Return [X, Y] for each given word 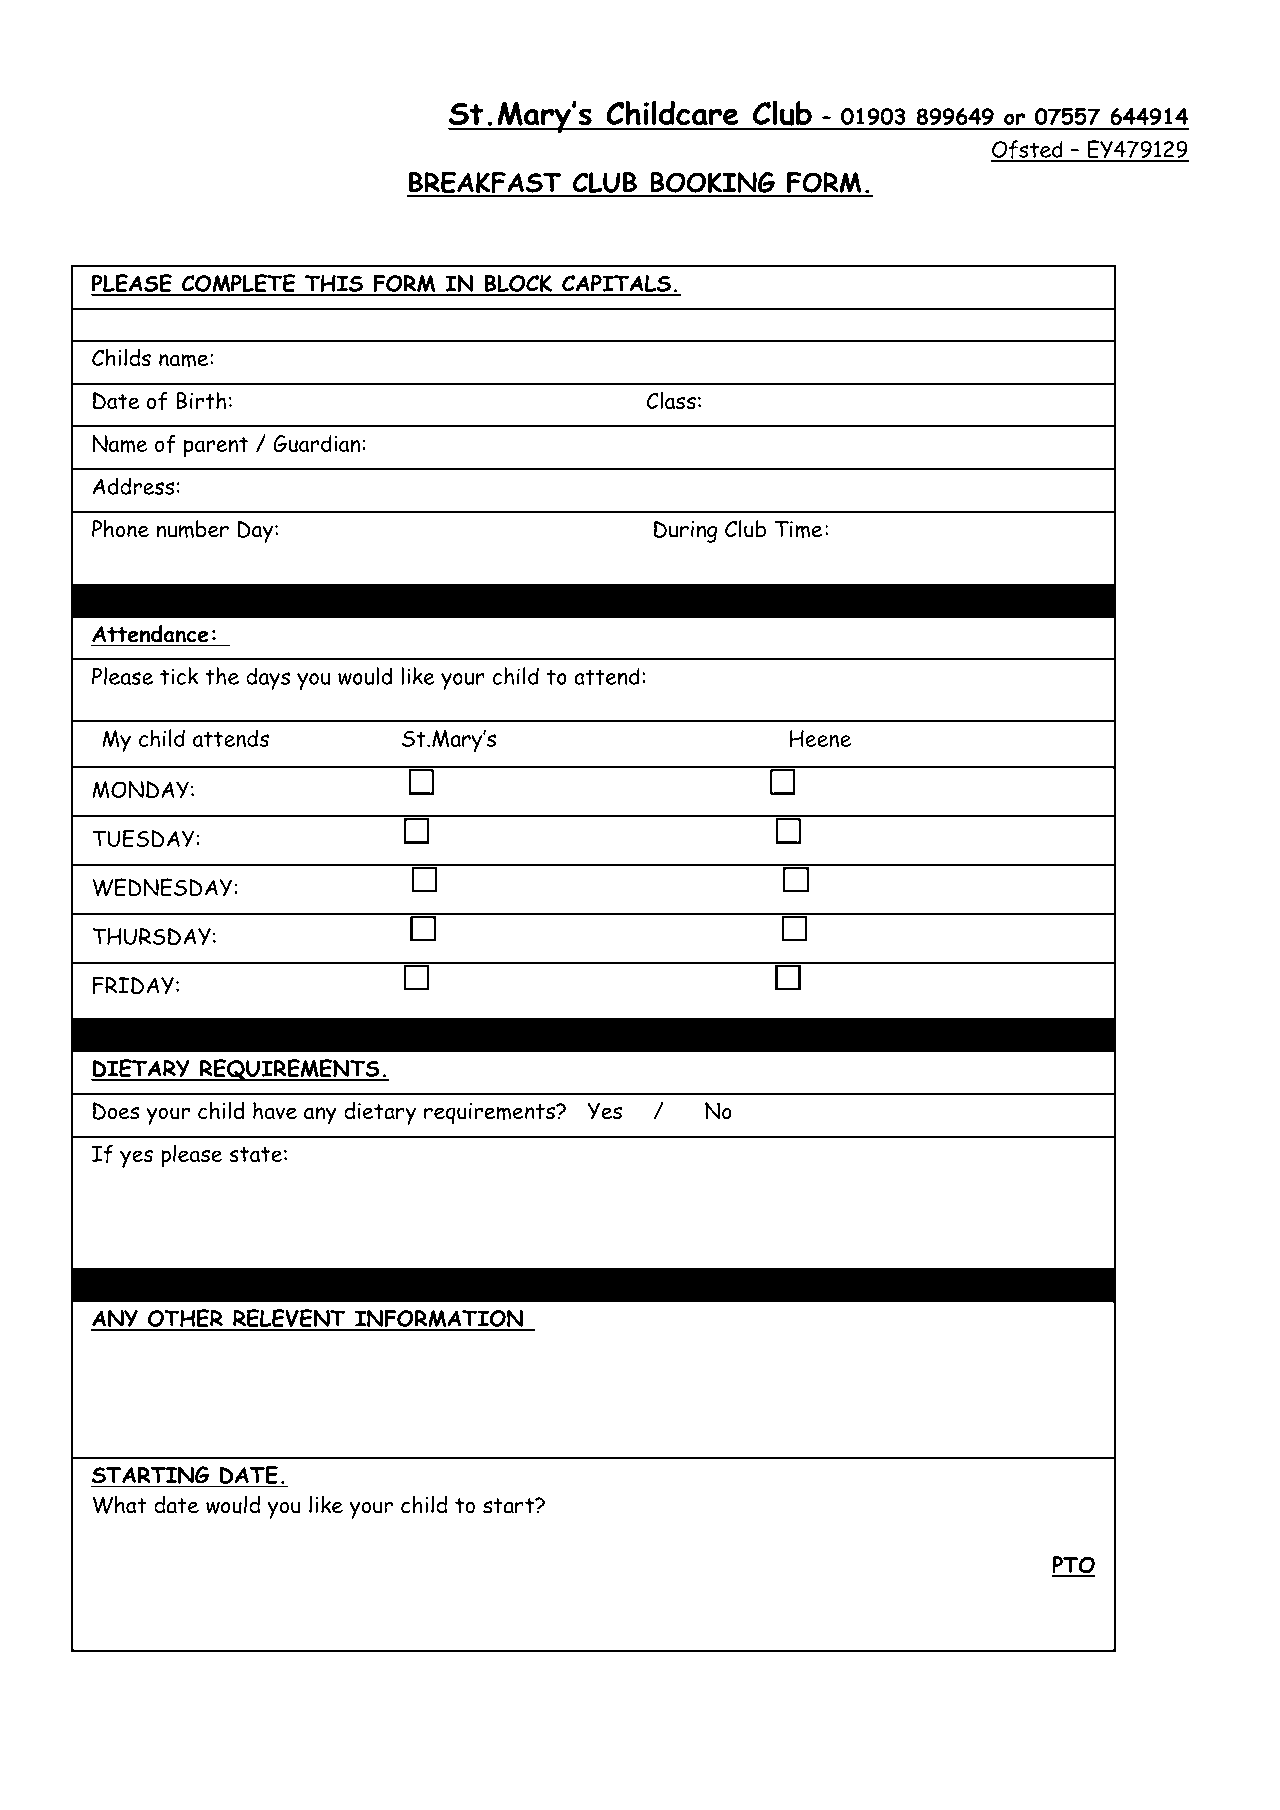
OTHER [185, 1319]
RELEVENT [289, 1319]
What [120, 1505]
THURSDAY [151, 937]
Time [799, 529]
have [275, 1111]
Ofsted [1028, 150]
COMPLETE [238, 284]
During [685, 531]
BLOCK [518, 284]
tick [179, 676]
